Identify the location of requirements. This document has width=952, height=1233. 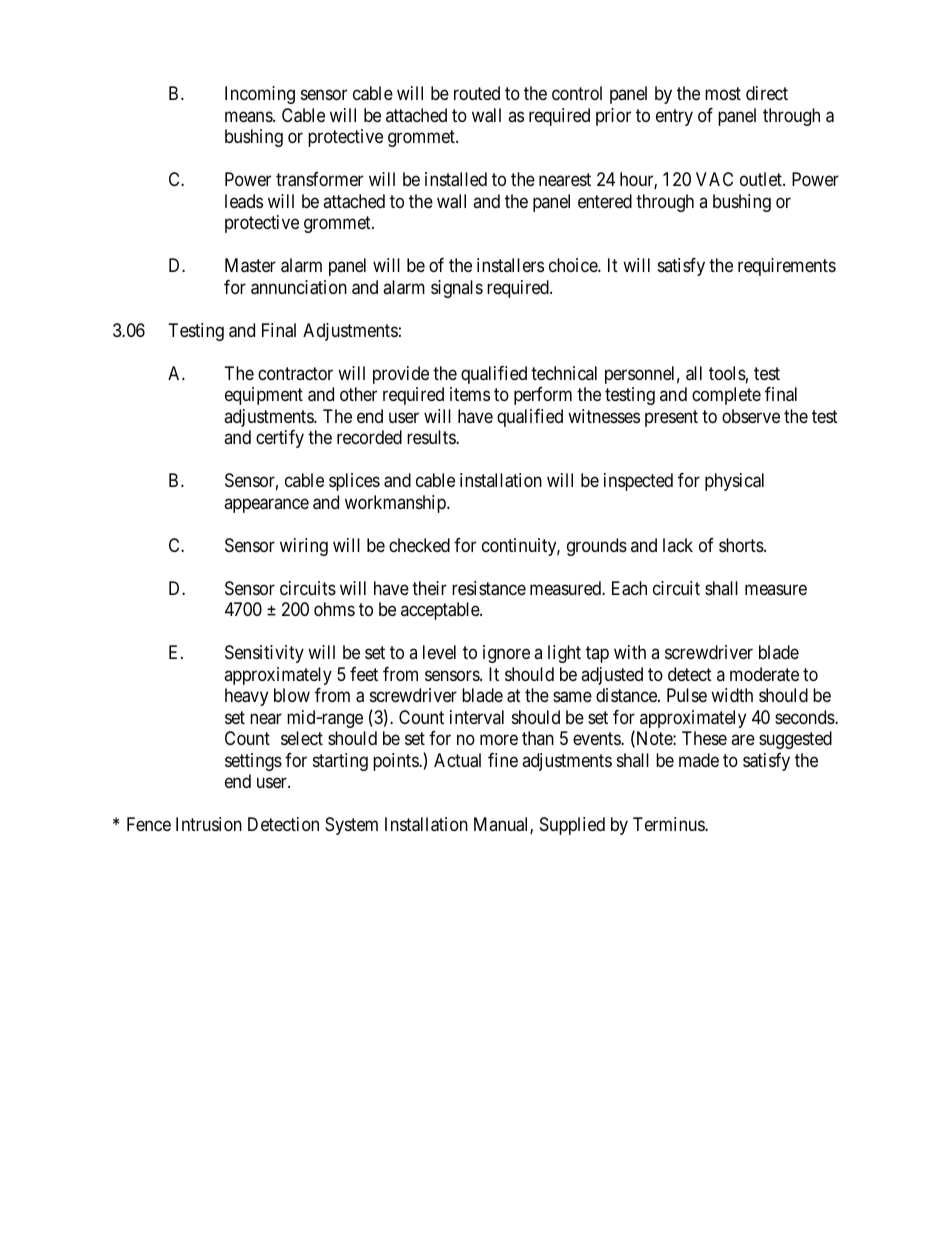
(787, 267).
